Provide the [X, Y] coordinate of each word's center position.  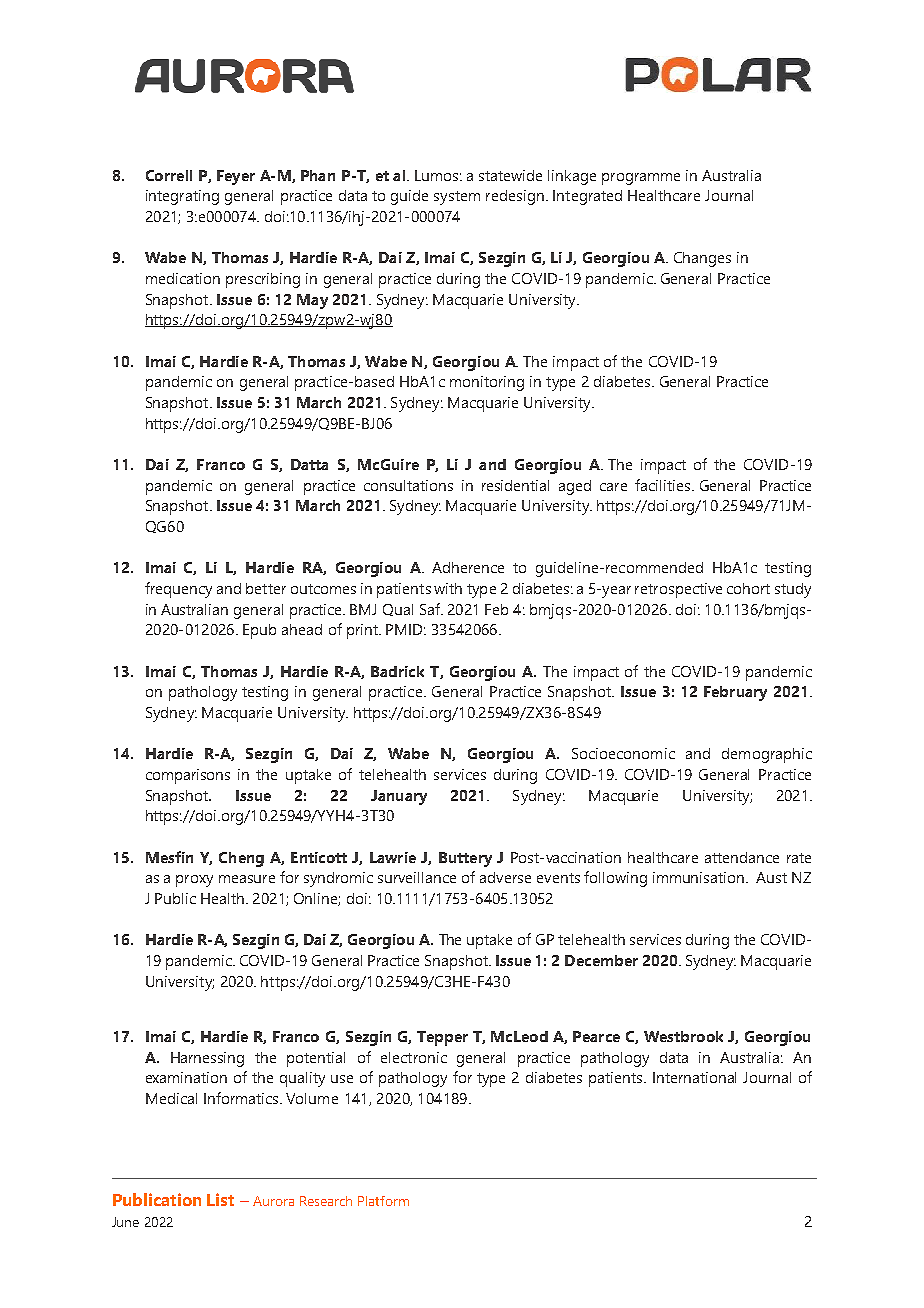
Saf [431, 609]
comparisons [188, 776]
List [220, 1199]
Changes [702, 259]
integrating [182, 197]
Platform [383, 1201]
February [735, 693]
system [457, 198]
